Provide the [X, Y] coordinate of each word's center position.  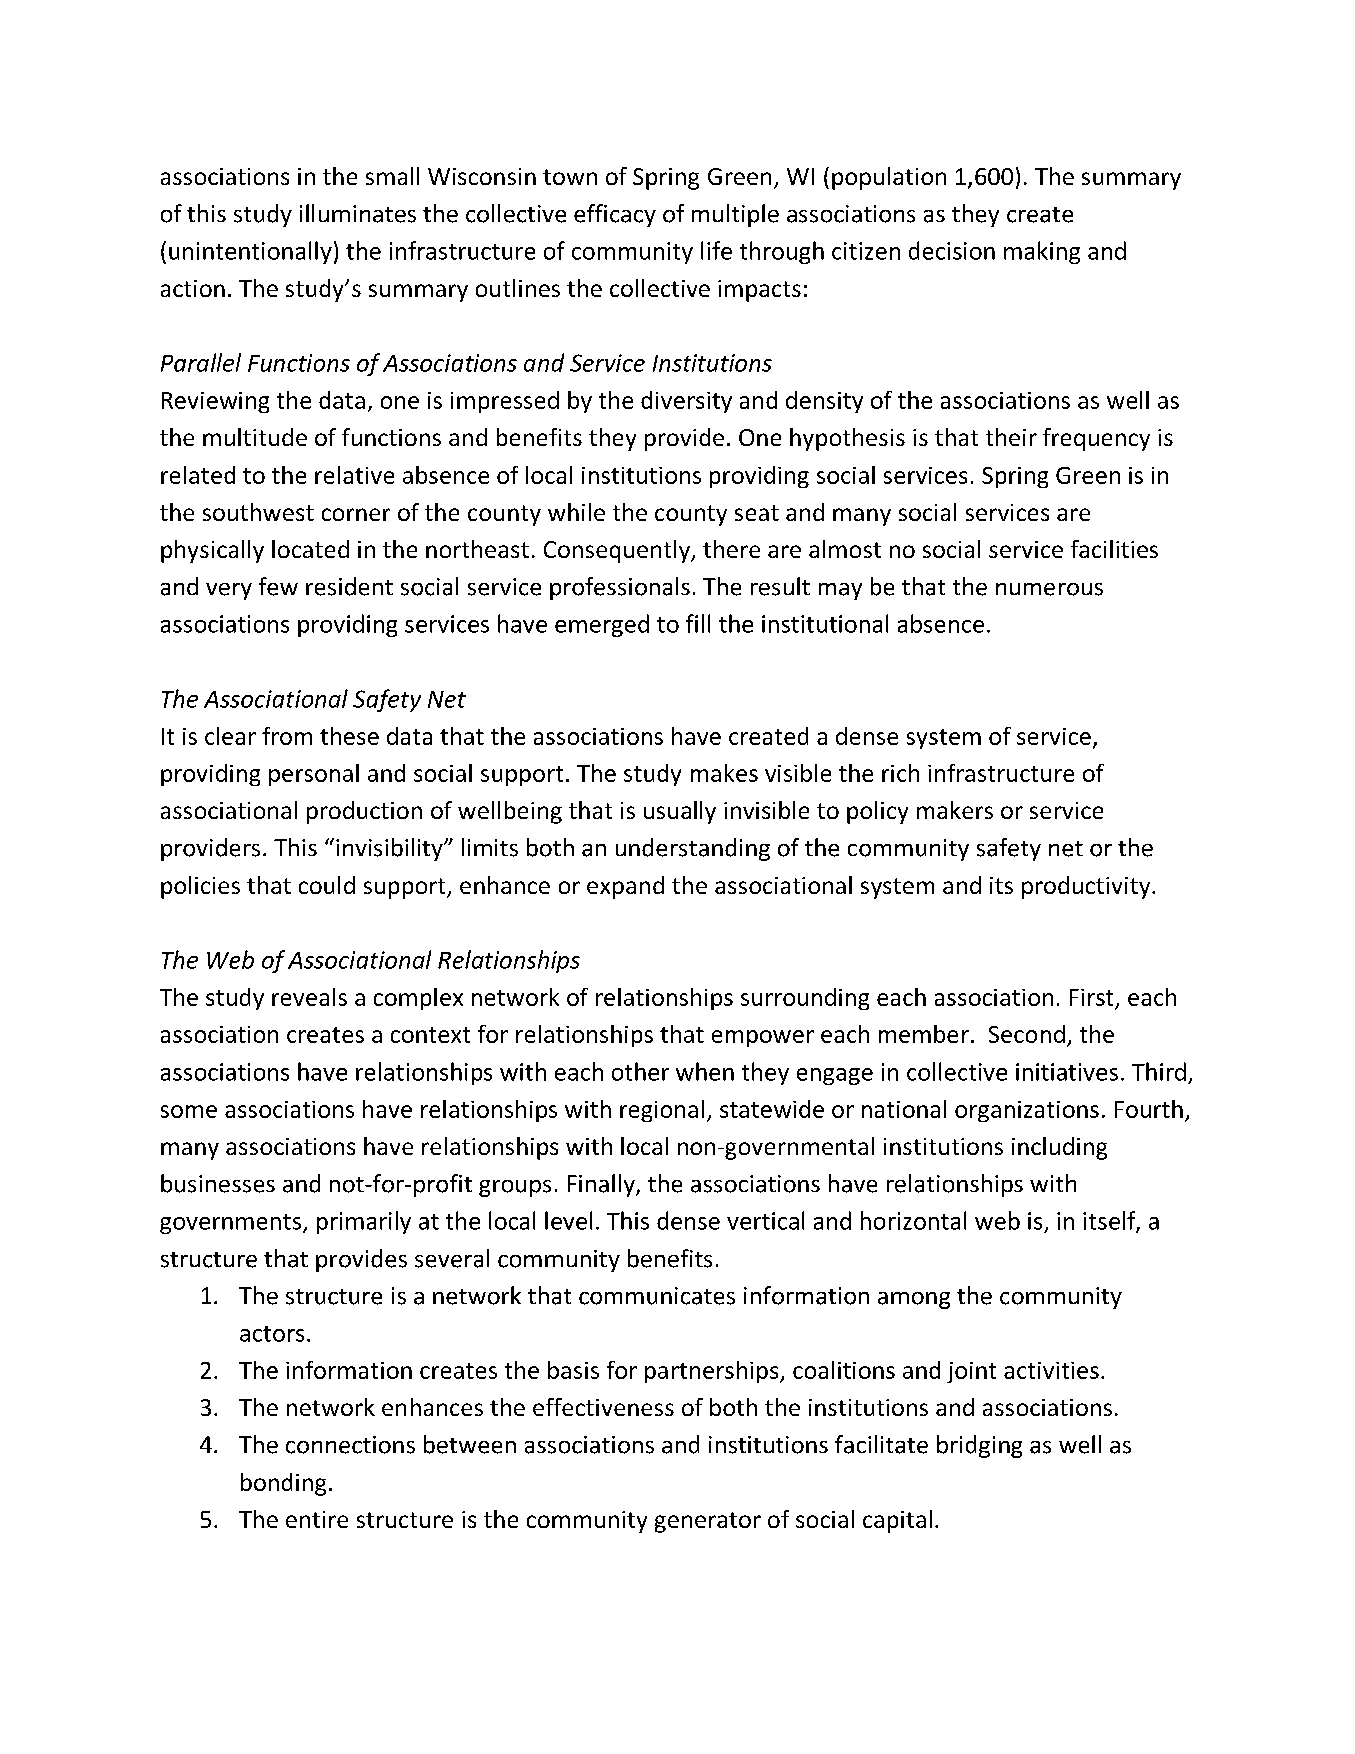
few [278, 586]
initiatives [1067, 1072]
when [705, 1071]
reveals [309, 997]
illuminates [358, 213]
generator [708, 1522]
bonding [283, 1484]
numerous [1049, 589]
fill [698, 623]
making [1042, 252]
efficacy [615, 215]
